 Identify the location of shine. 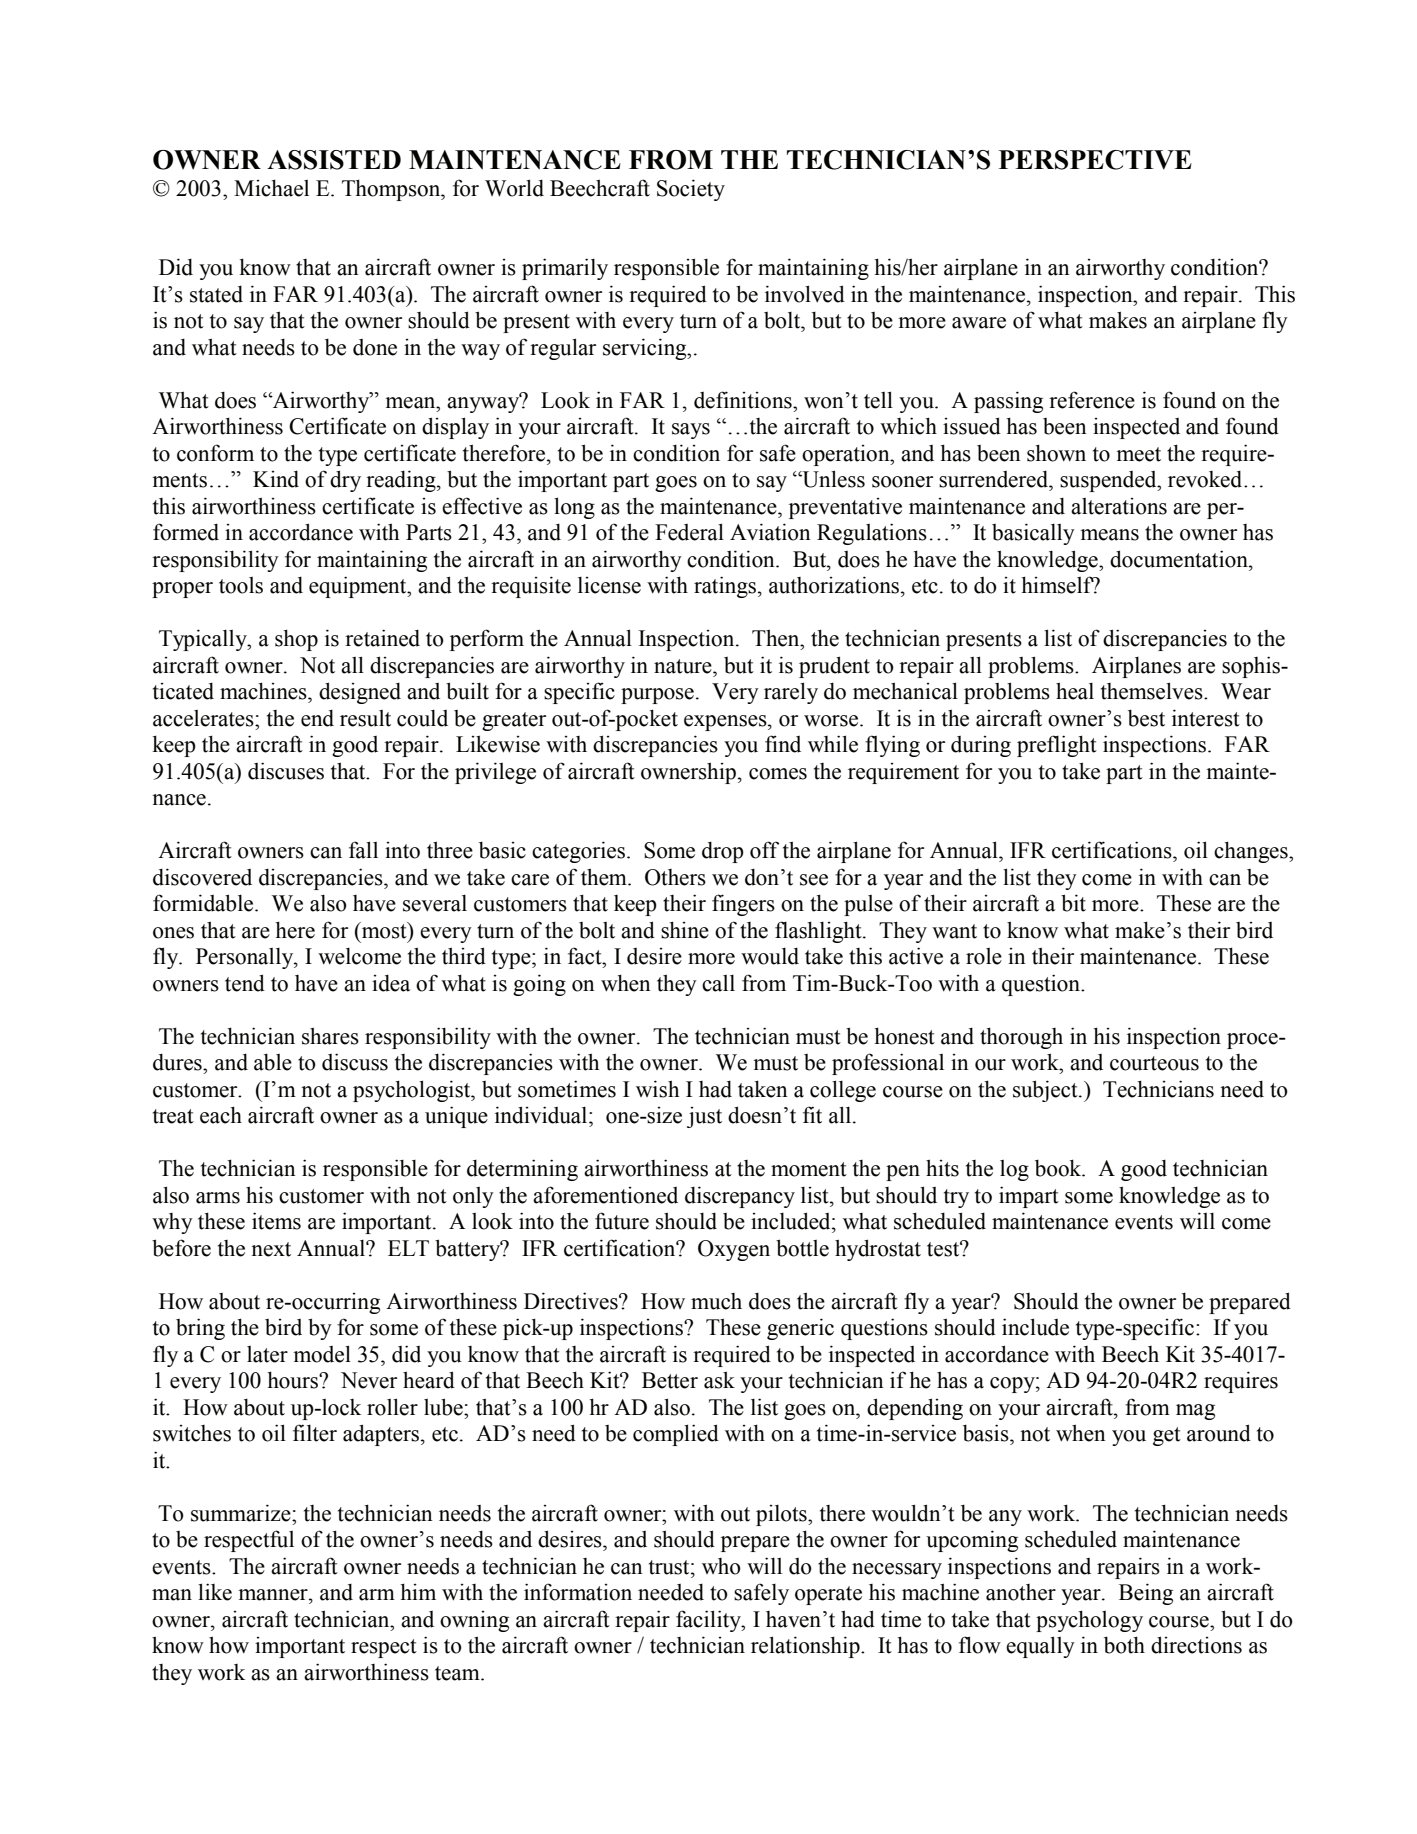
(685, 930).
